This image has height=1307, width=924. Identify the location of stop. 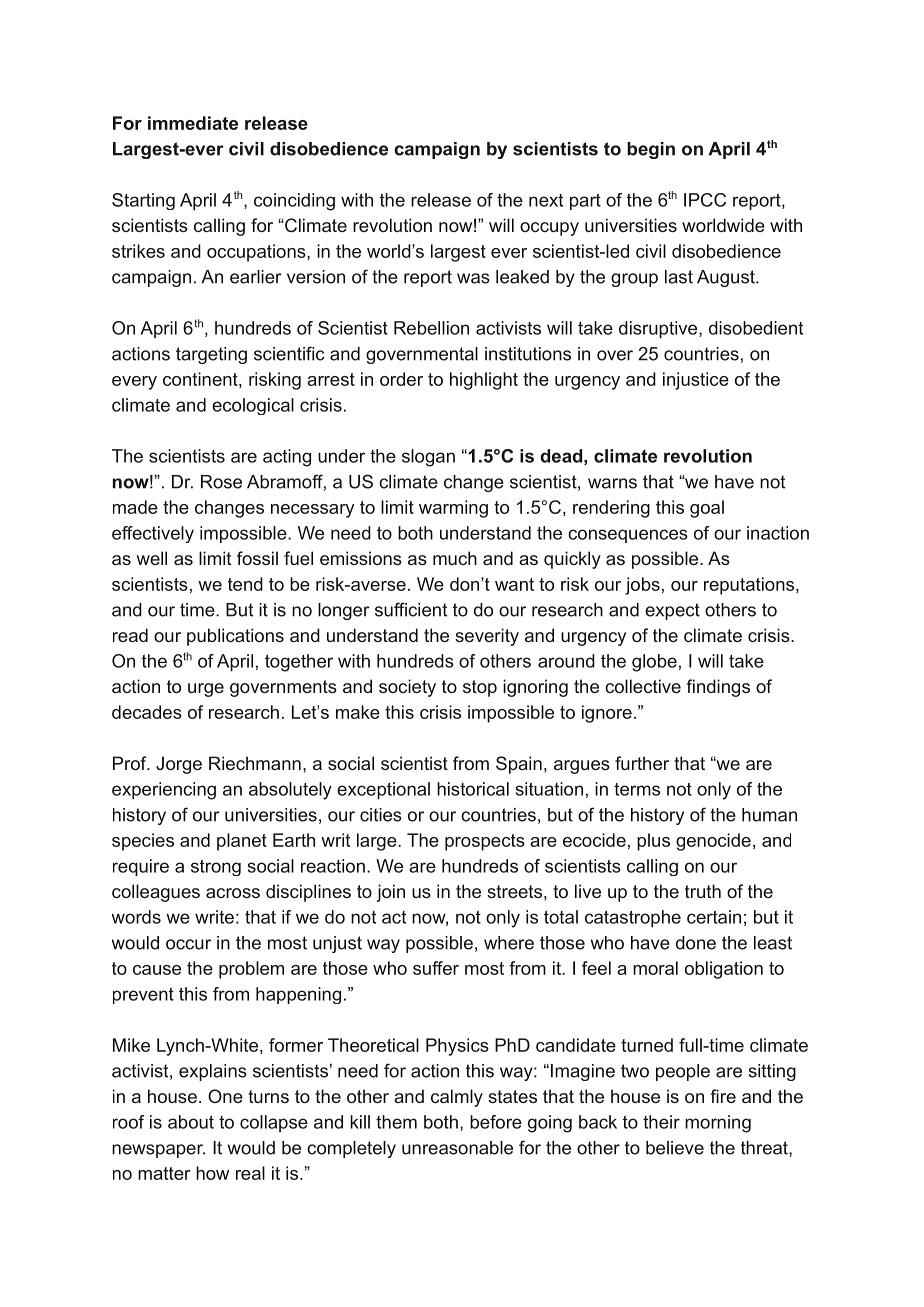
(480, 688).
